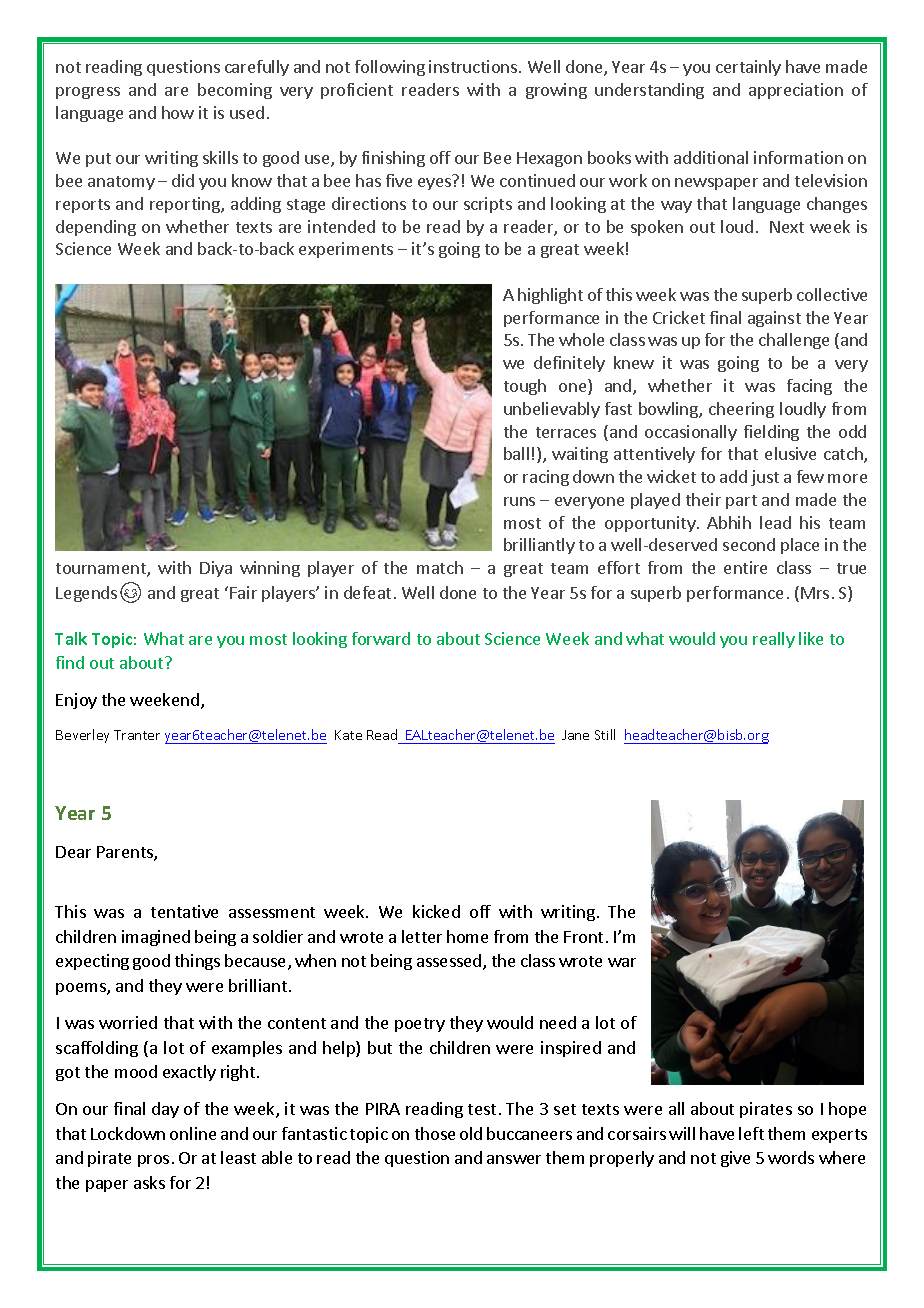 Image resolution: width=924 pixels, height=1308 pixels. I want to click on really, so click(774, 640).
